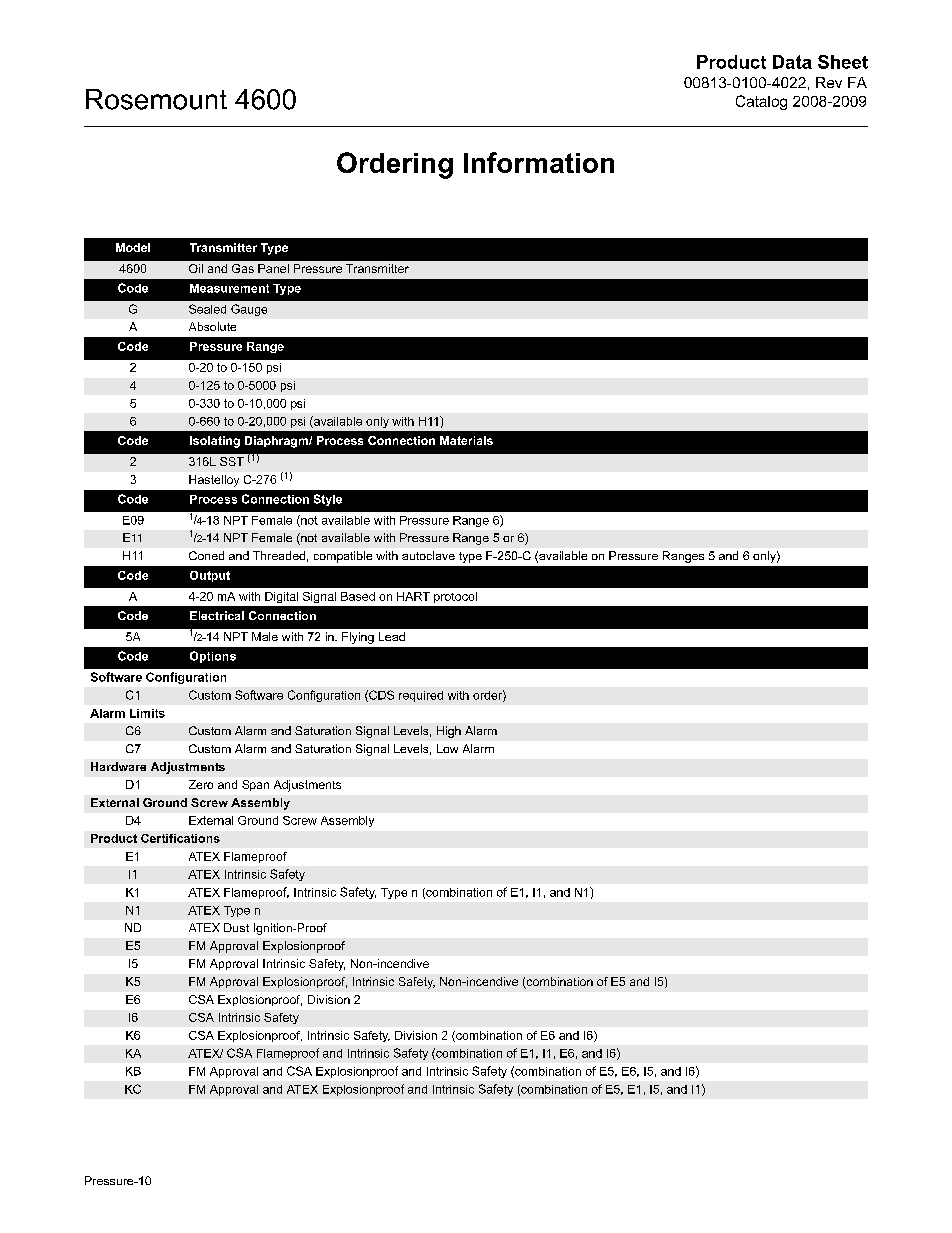 The width and height of the screenshot is (952, 1233). I want to click on Panel, so click(273, 268).
